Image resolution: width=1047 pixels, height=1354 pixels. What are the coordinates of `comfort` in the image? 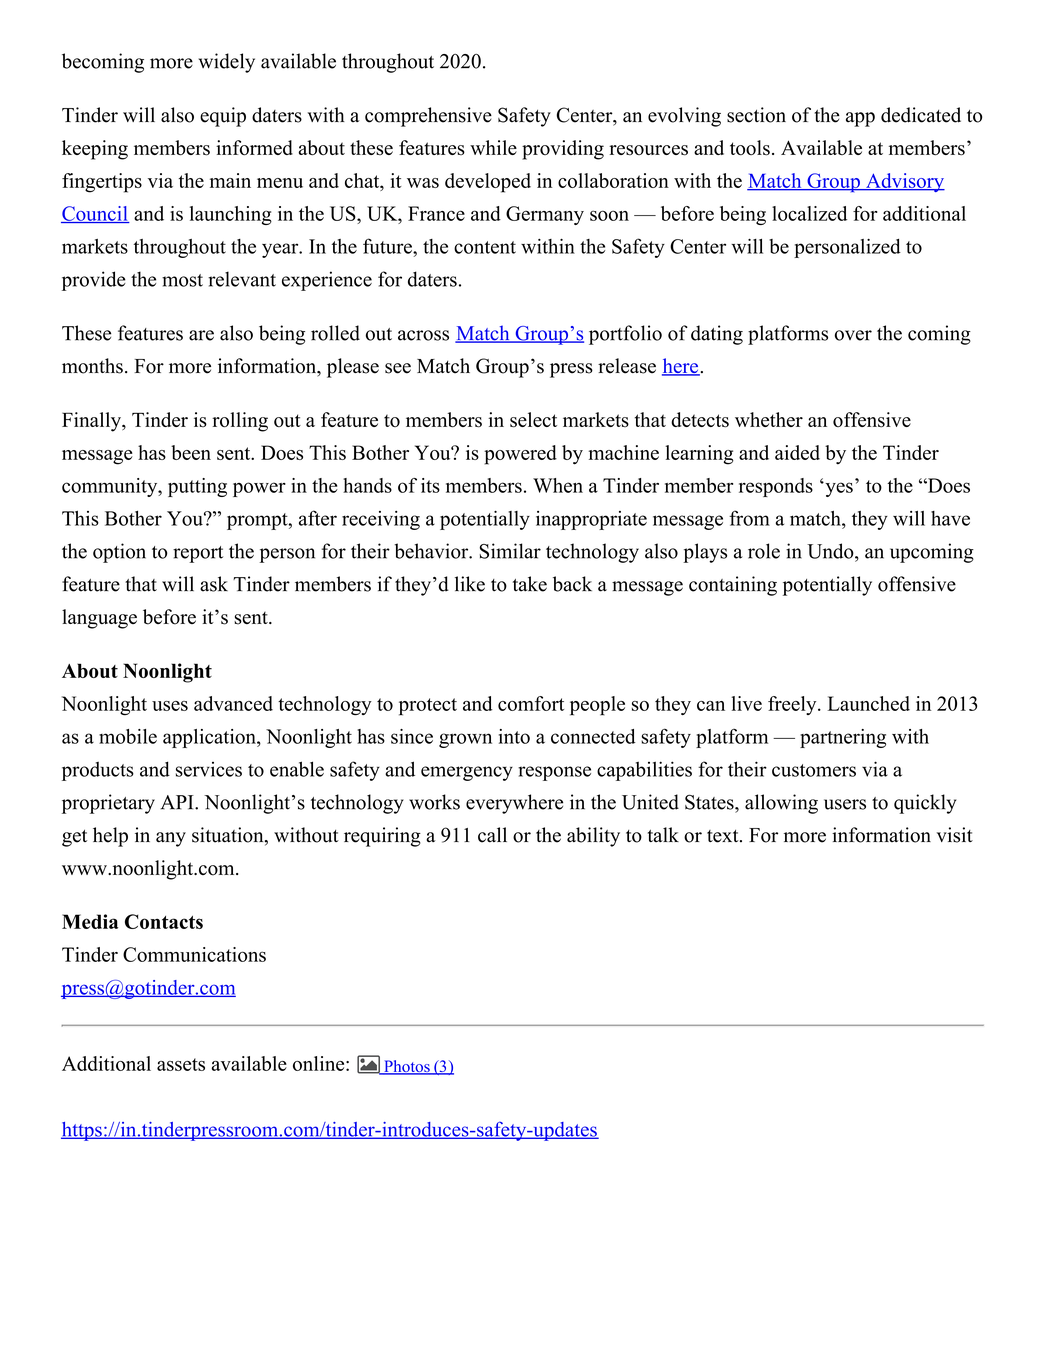 It's located at (531, 703).
